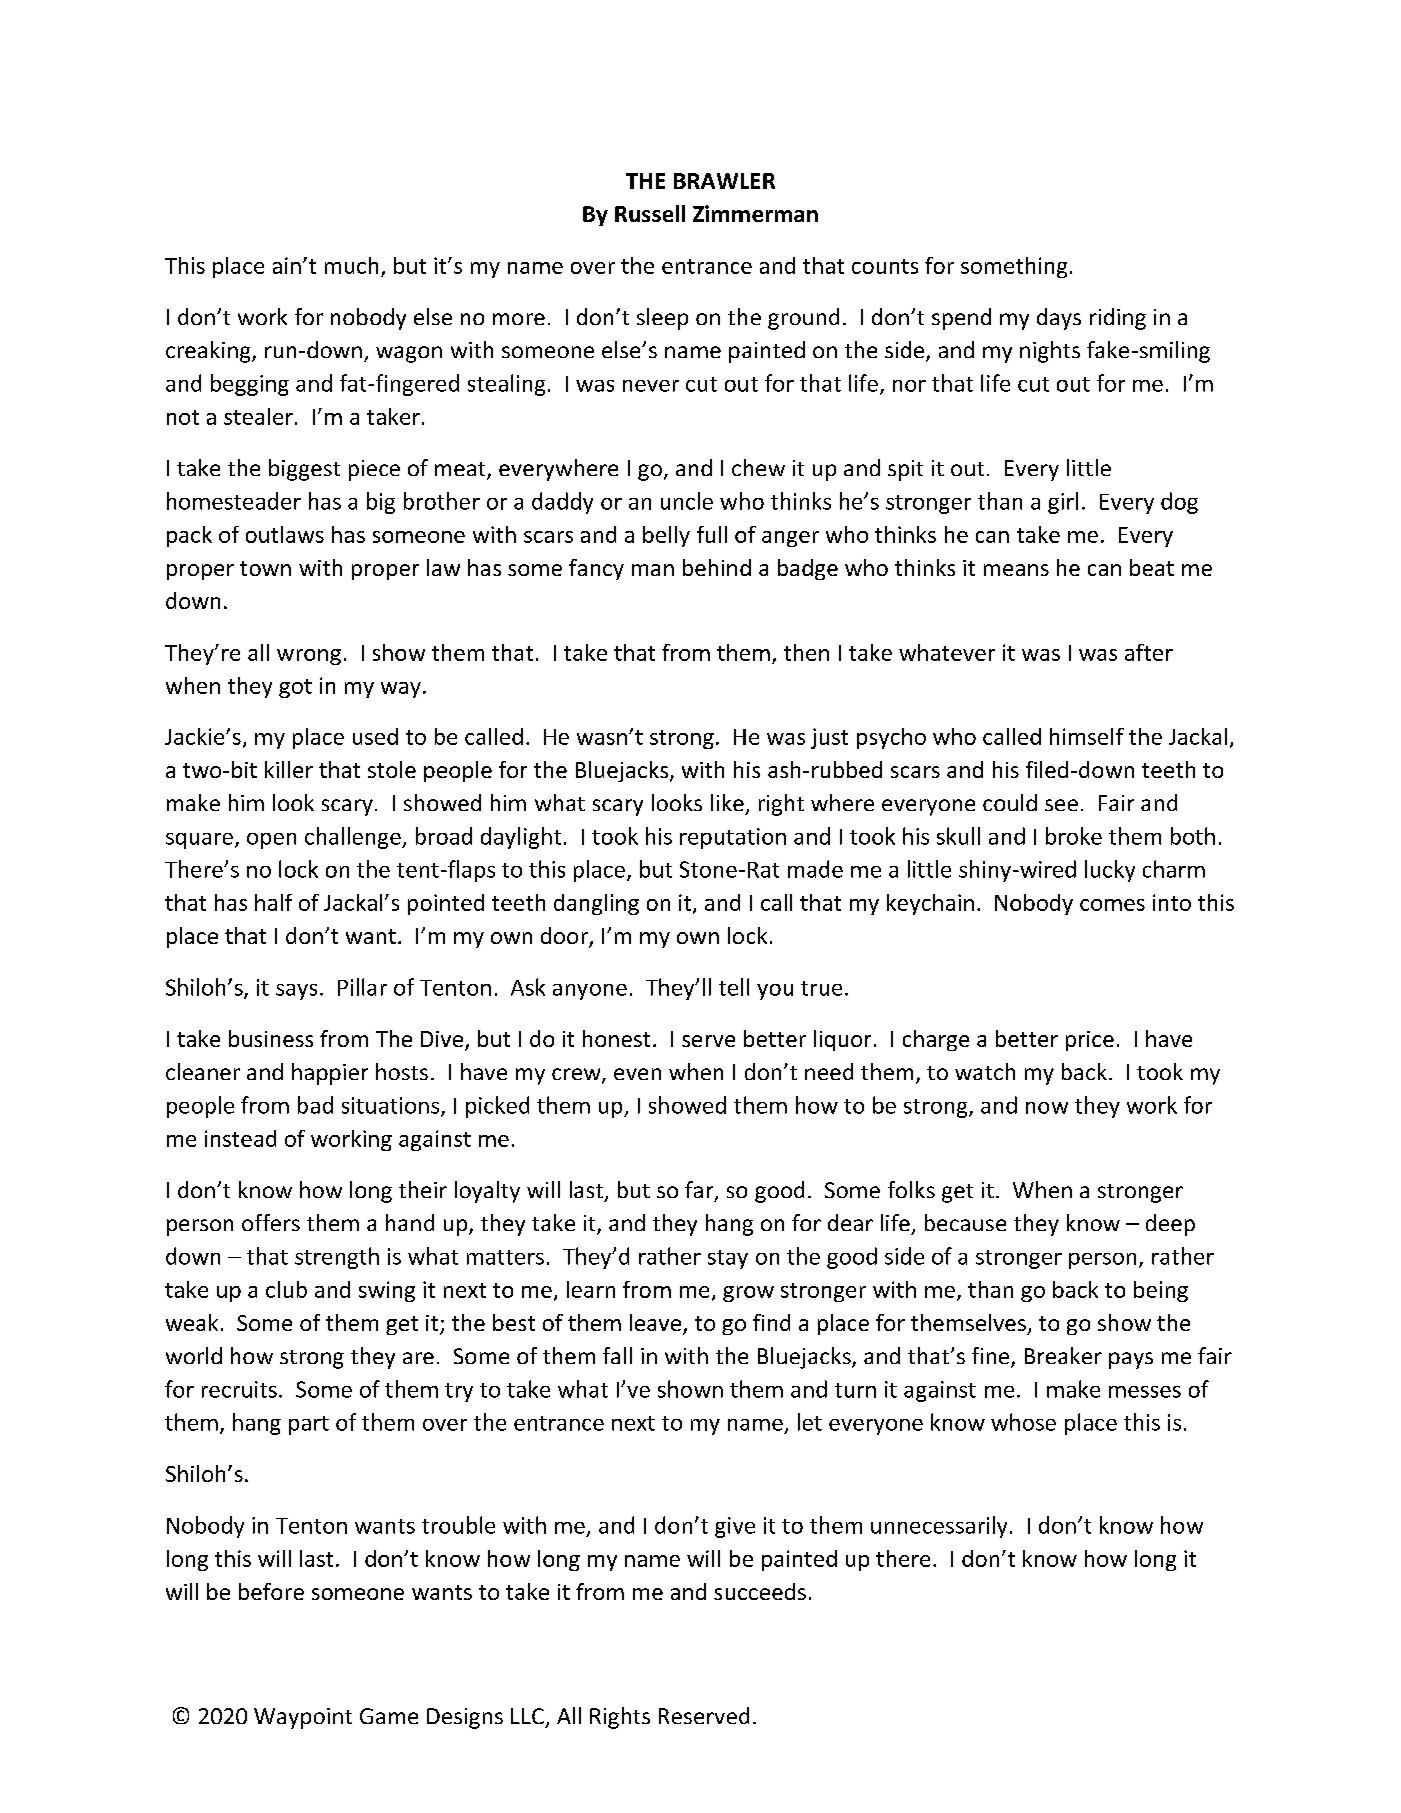 This page has height=1813, width=1401. Describe the element at coordinates (1059, 319) in the page. I see `days` at that location.
